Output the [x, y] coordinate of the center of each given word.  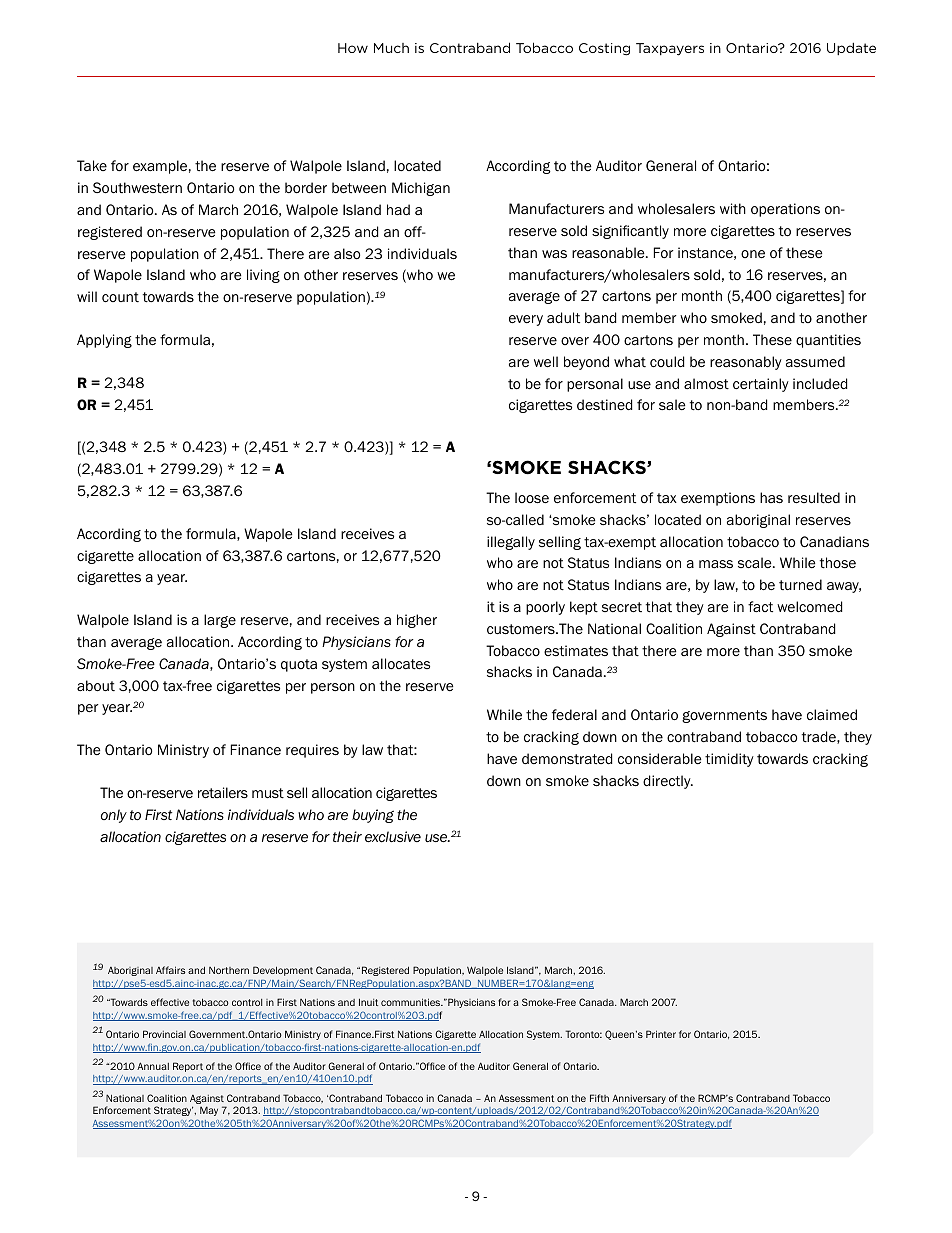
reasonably [746, 363]
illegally [511, 543]
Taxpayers [670, 49]
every [526, 320]
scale [756, 562]
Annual [153, 1066]
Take [92, 165]
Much [391, 48]
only [114, 816]
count [120, 297]
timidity [729, 760]
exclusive [393, 837]
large [220, 621]
